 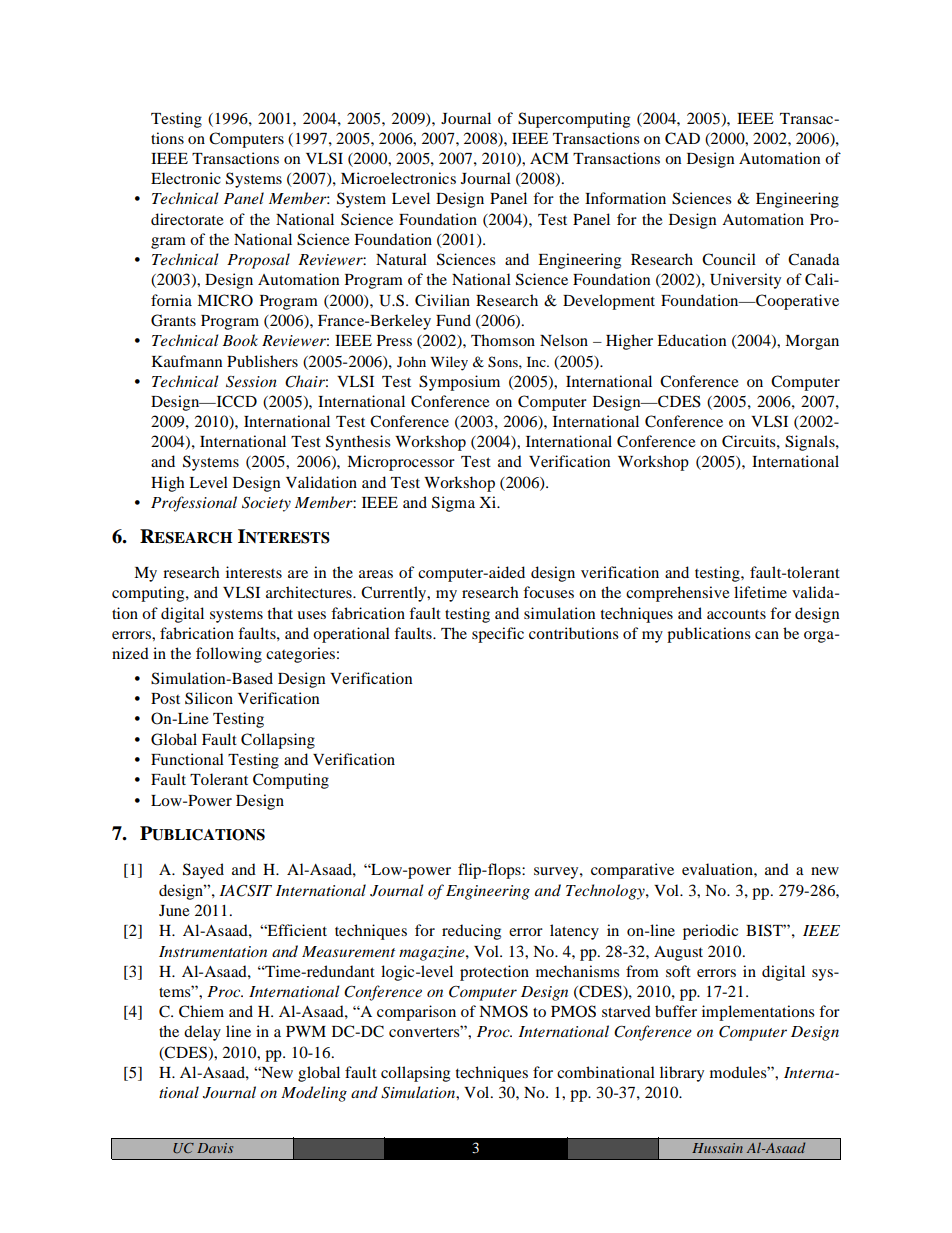 I want to click on directorate, so click(x=187, y=219).
